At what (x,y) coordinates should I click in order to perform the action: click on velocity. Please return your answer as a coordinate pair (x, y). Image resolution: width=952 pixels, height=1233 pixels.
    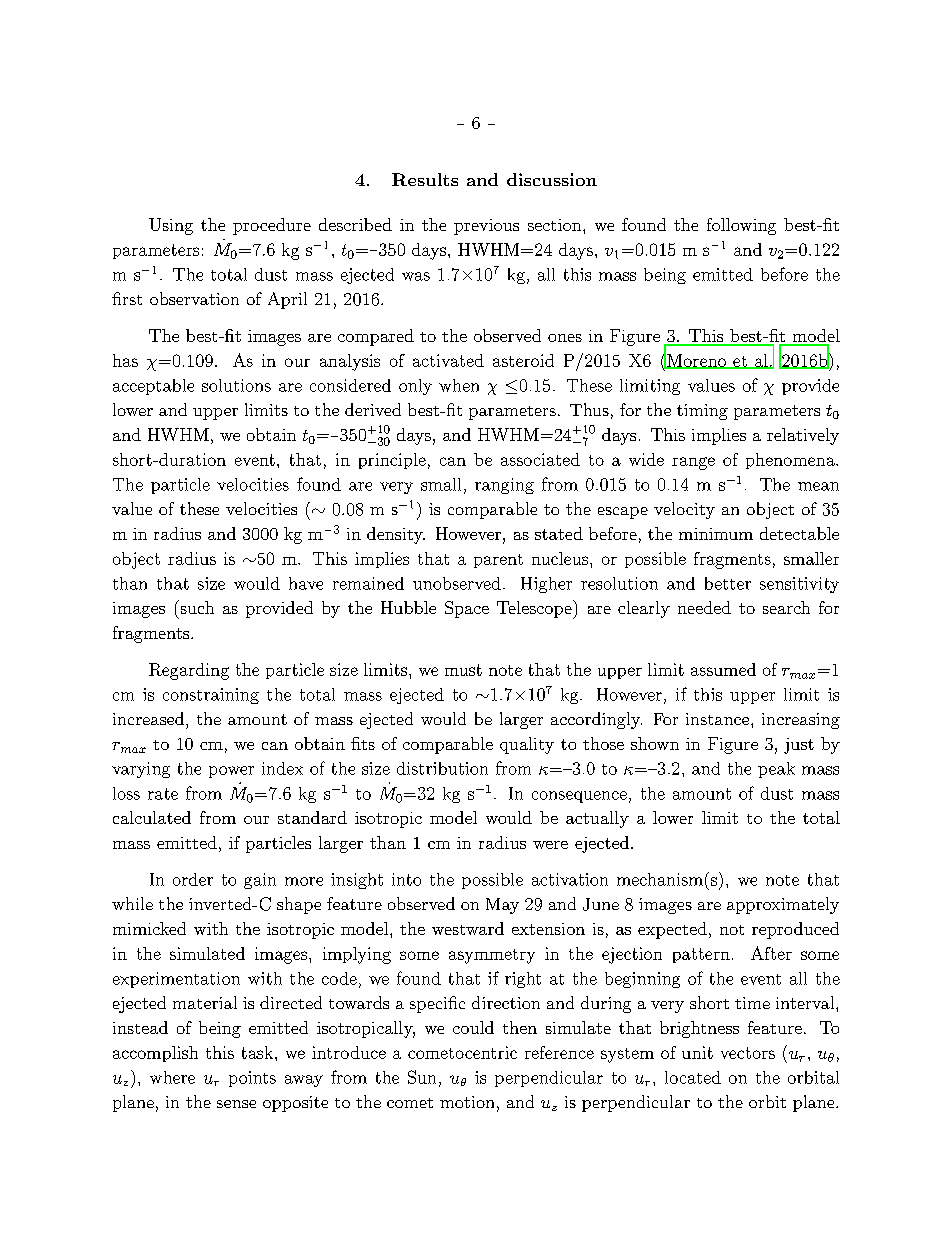
    Looking at the image, I should click on (684, 510).
